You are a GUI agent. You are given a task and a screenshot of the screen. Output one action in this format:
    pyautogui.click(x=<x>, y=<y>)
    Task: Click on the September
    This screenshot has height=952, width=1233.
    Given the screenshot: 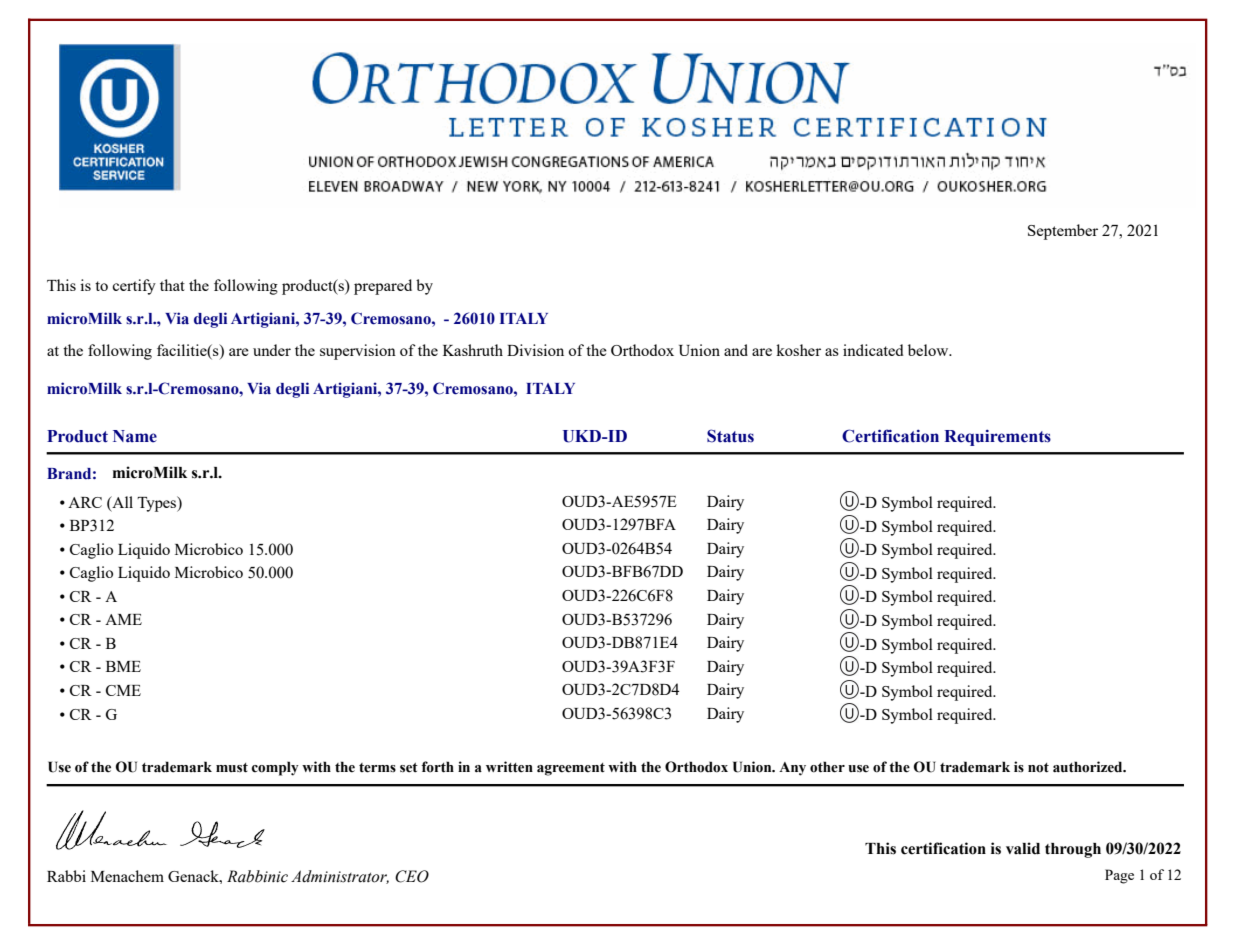 What is the action you would take?
    pyautogui.click(x=1063, y=232)
